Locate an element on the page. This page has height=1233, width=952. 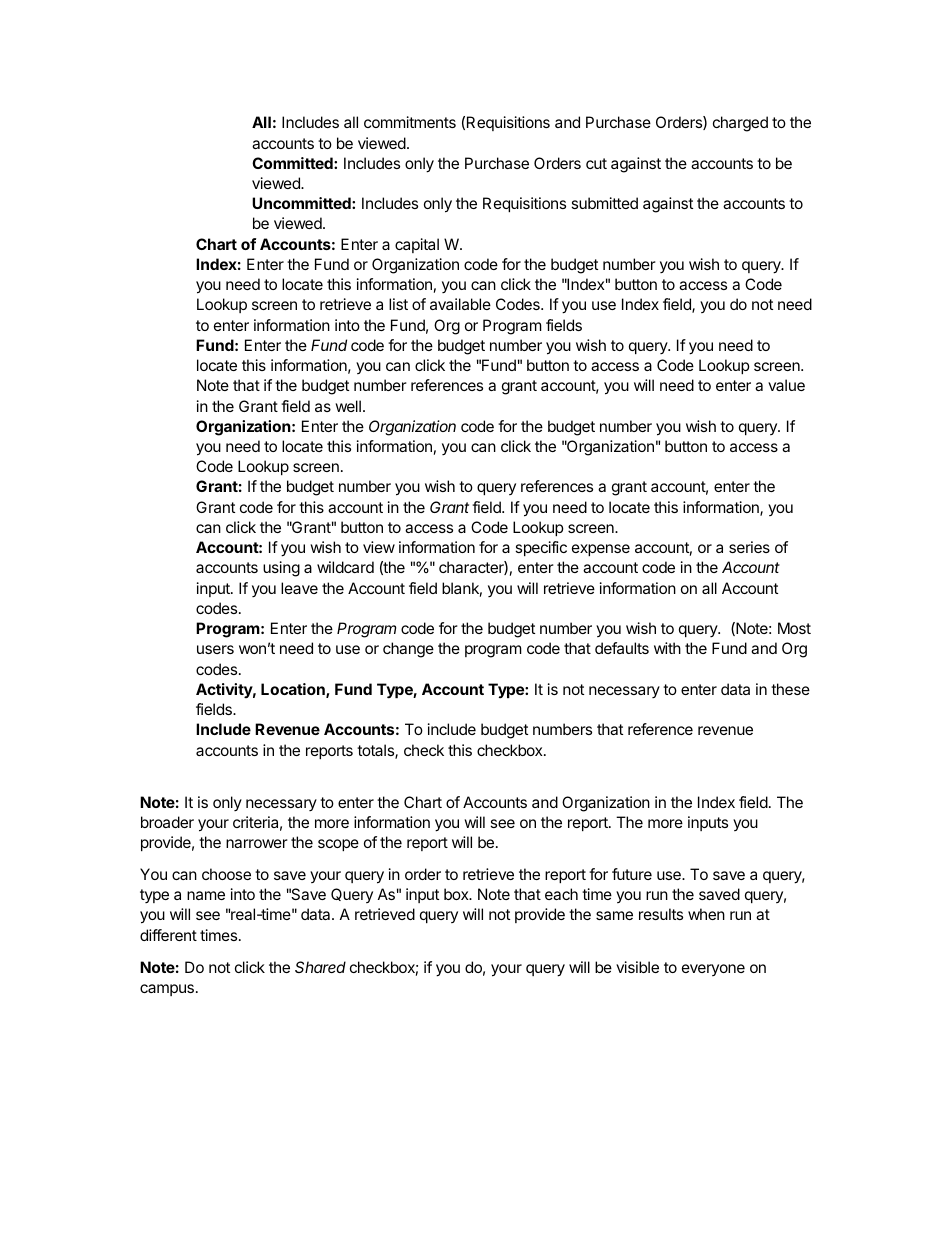
cut is located at coordinates (596, 163).
